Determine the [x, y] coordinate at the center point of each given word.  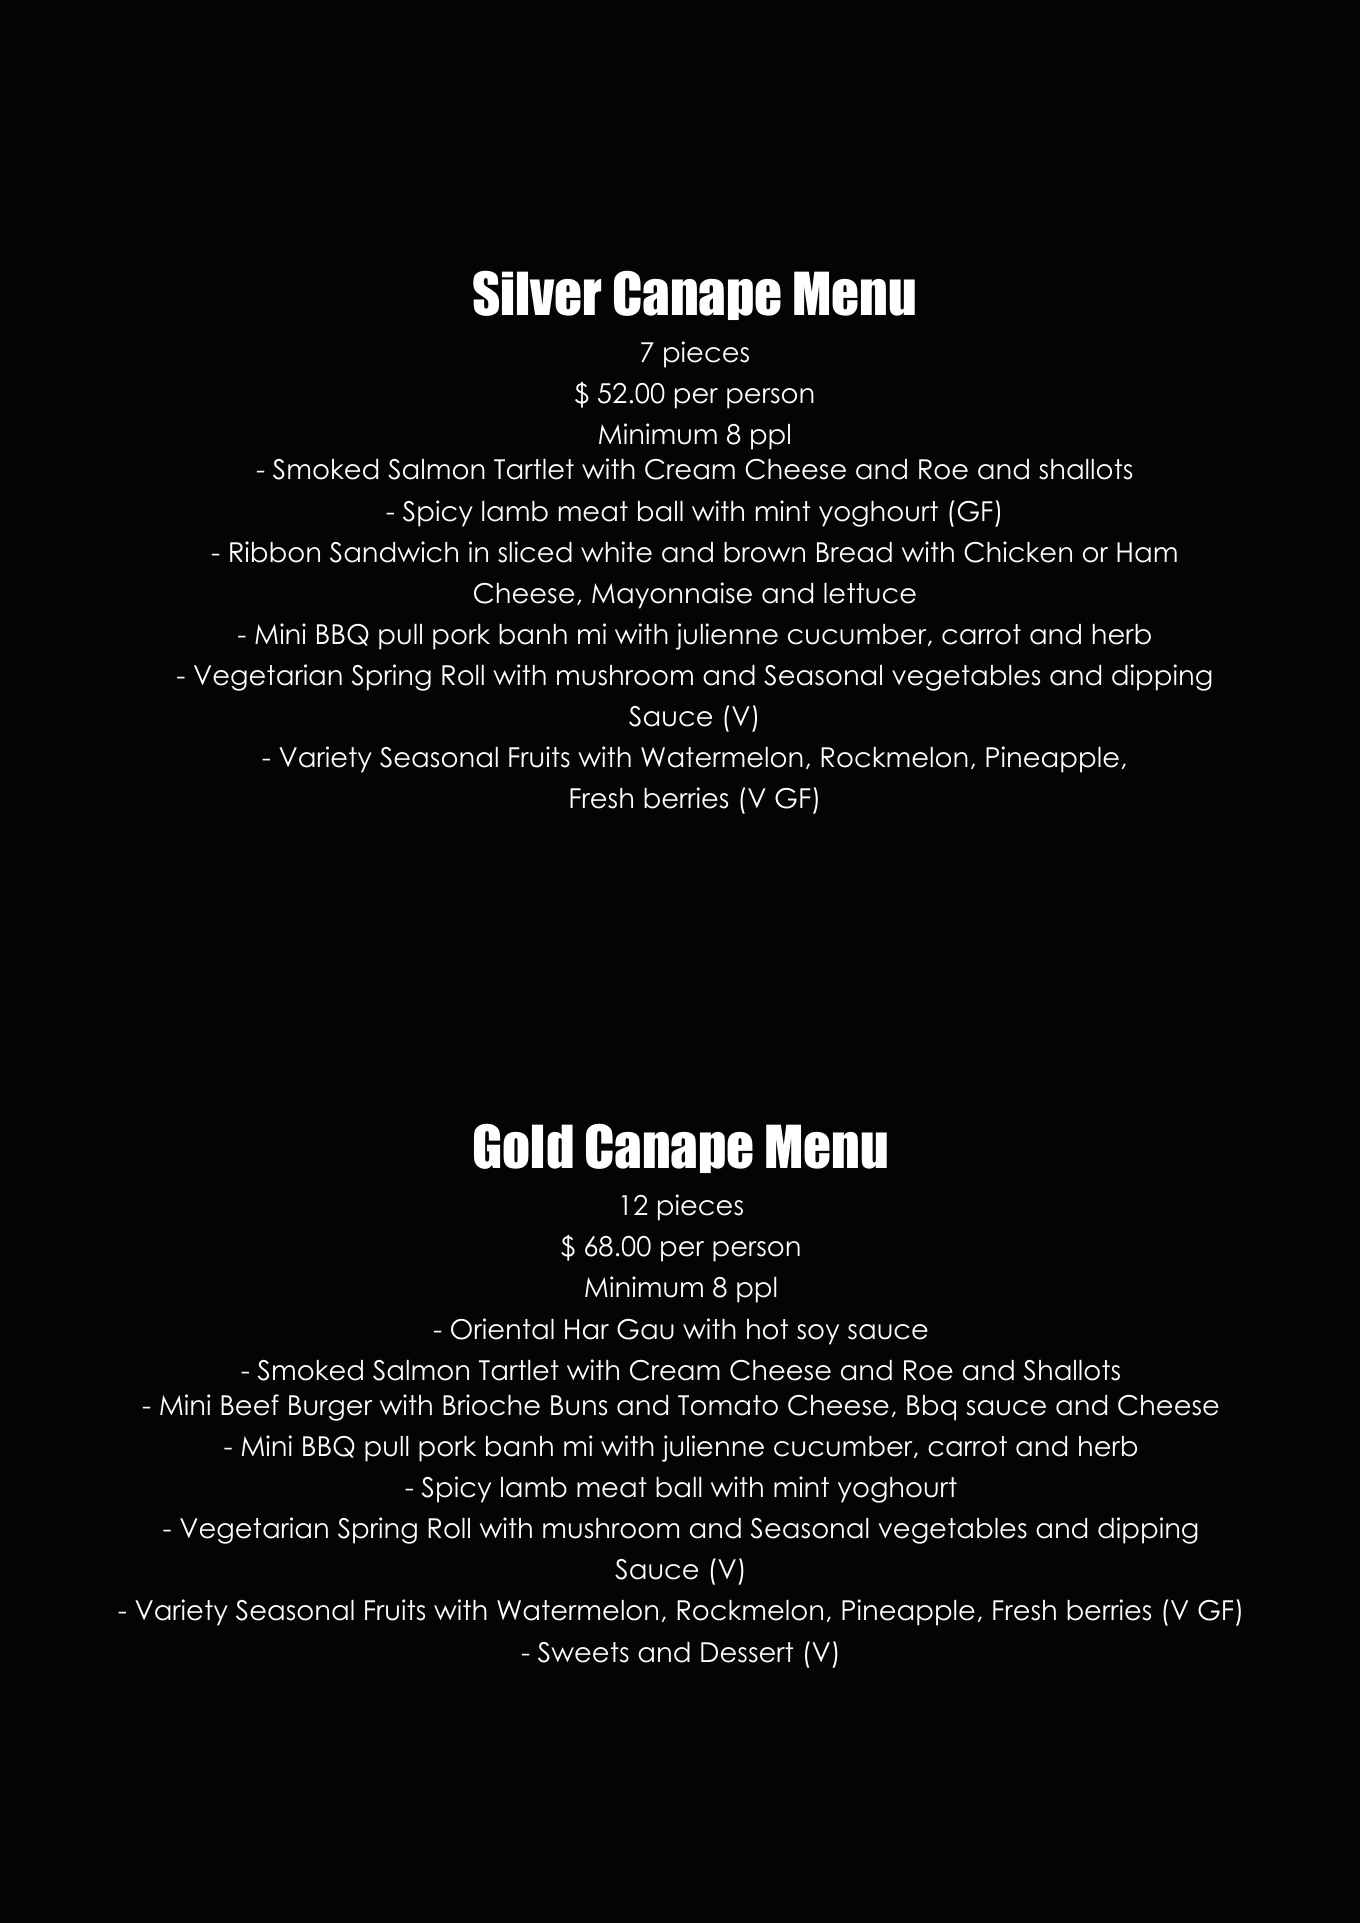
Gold [523, 1146]
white [616, 552]
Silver [537, 293]
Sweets [583, 1652]
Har [587, 1329]
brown [764, 552]
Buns [579, 1405]
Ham [1147, 552]
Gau [645, 1329]
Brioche [491, 1405]
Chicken [1018, 552]
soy [818, 1334]
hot [767, 1329]
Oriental [502, 1329]
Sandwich [394, 552]
